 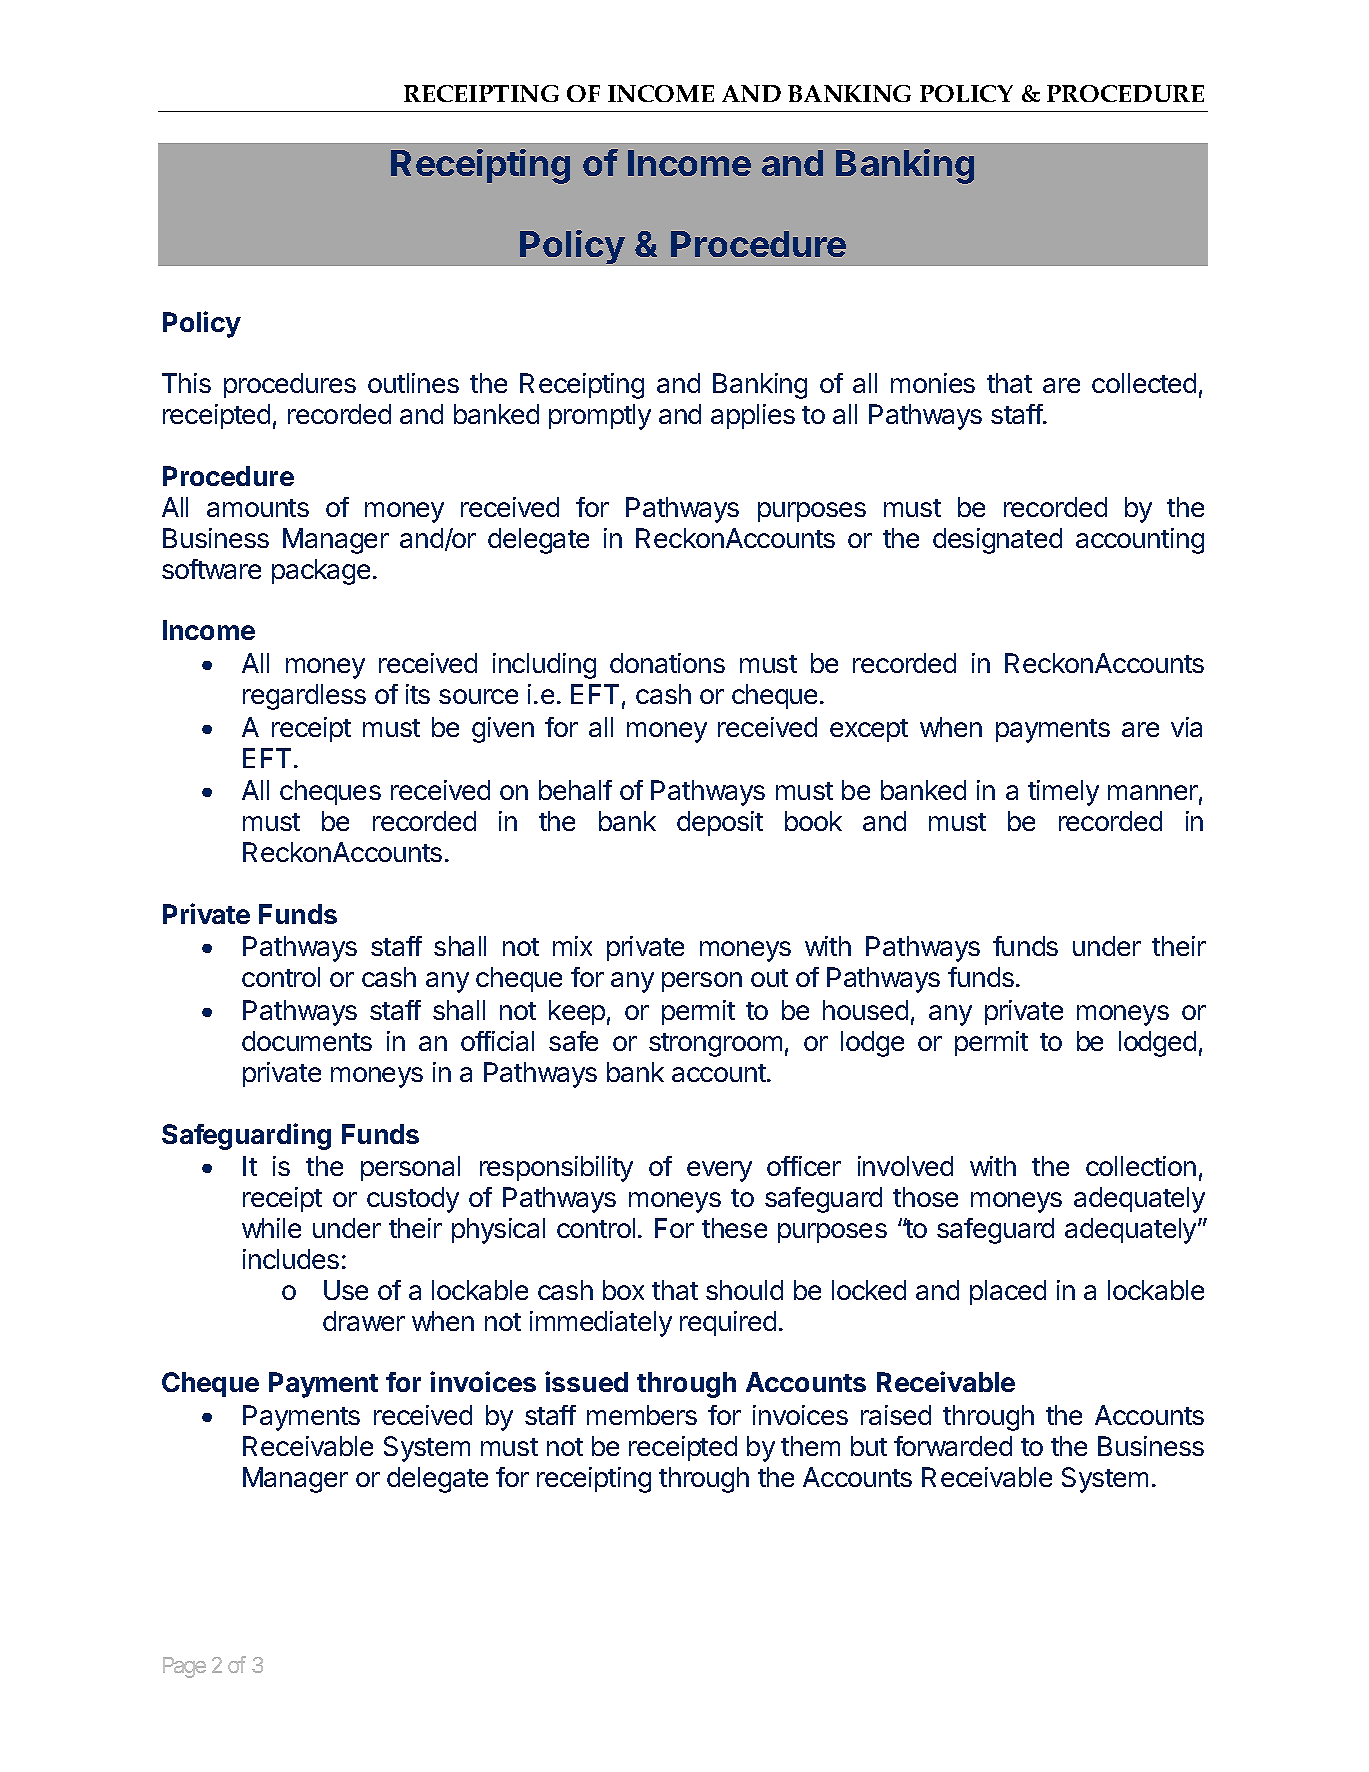 I want to click on Page, so click(x=184, y=1667).
